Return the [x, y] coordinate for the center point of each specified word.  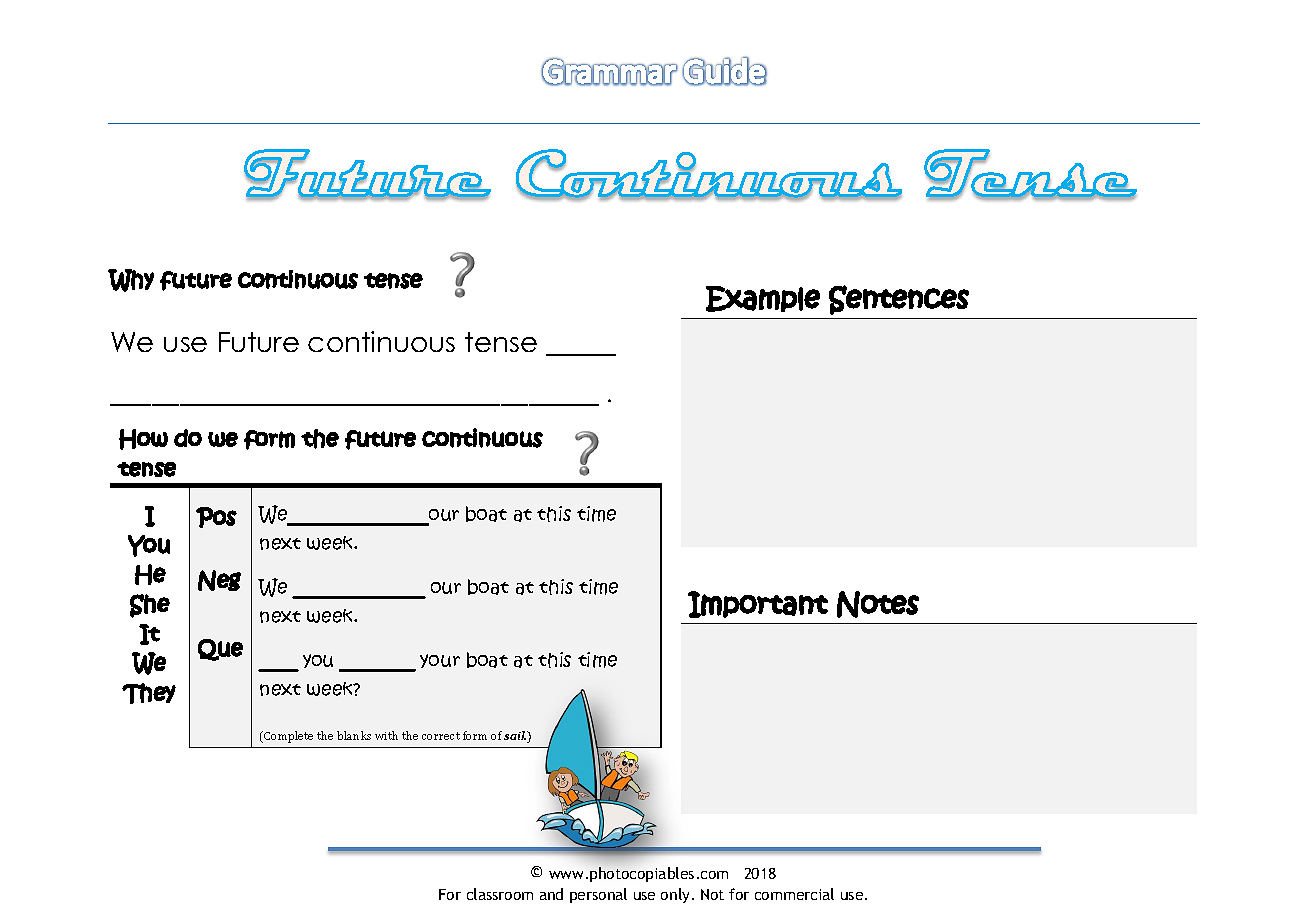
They [149, 693]
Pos [216, 517]
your [440, 661]
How [143, 439]
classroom [500, 894]
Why [131, 280]
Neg [219, 580]
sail [515, 735]
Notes [878, 604]
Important [758, 604]
